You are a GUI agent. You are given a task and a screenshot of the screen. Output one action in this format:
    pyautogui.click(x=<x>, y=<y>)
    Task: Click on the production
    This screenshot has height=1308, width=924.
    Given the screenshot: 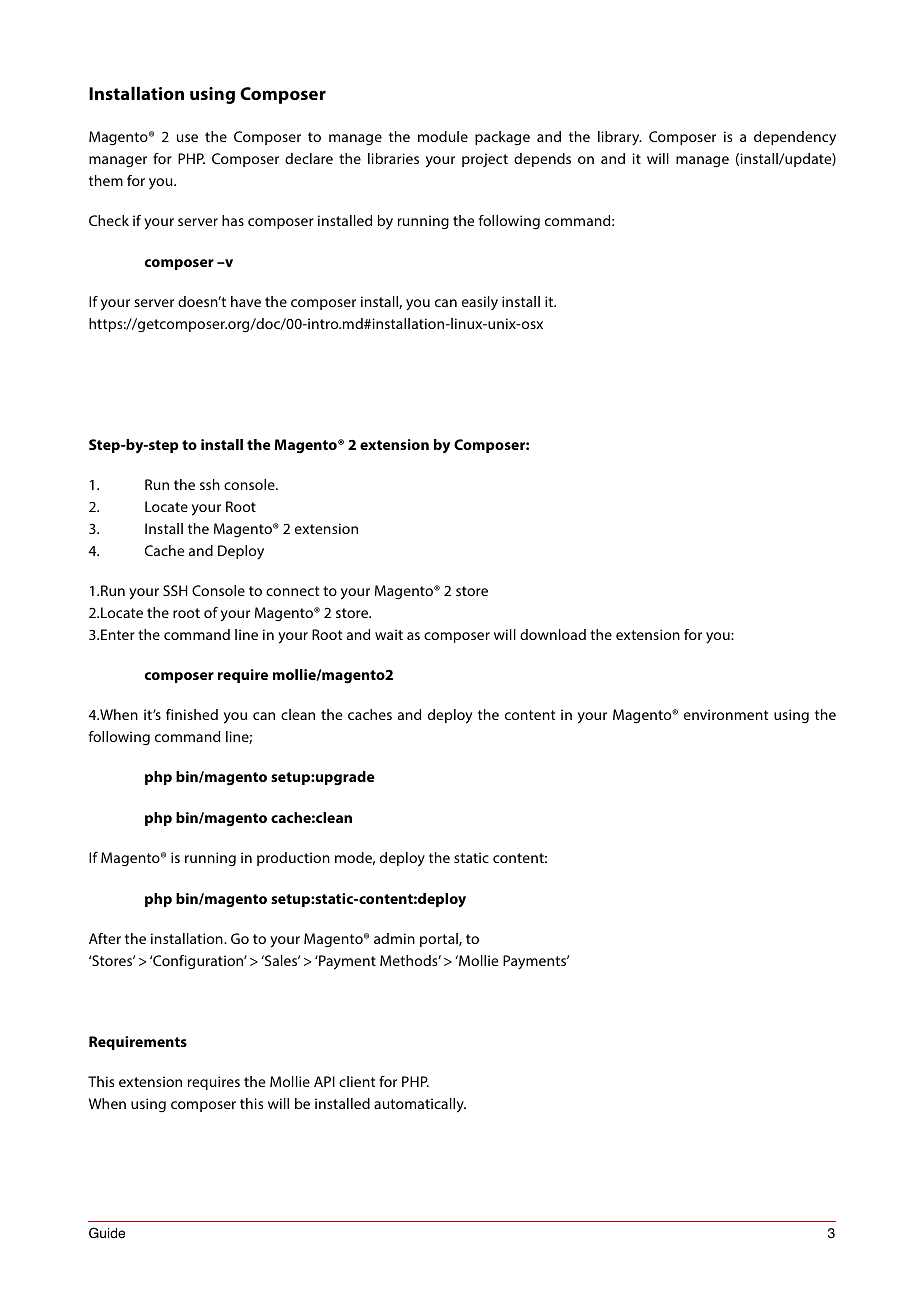 What is the action you would take?
    pyautogui.click(x=293, y=859)
